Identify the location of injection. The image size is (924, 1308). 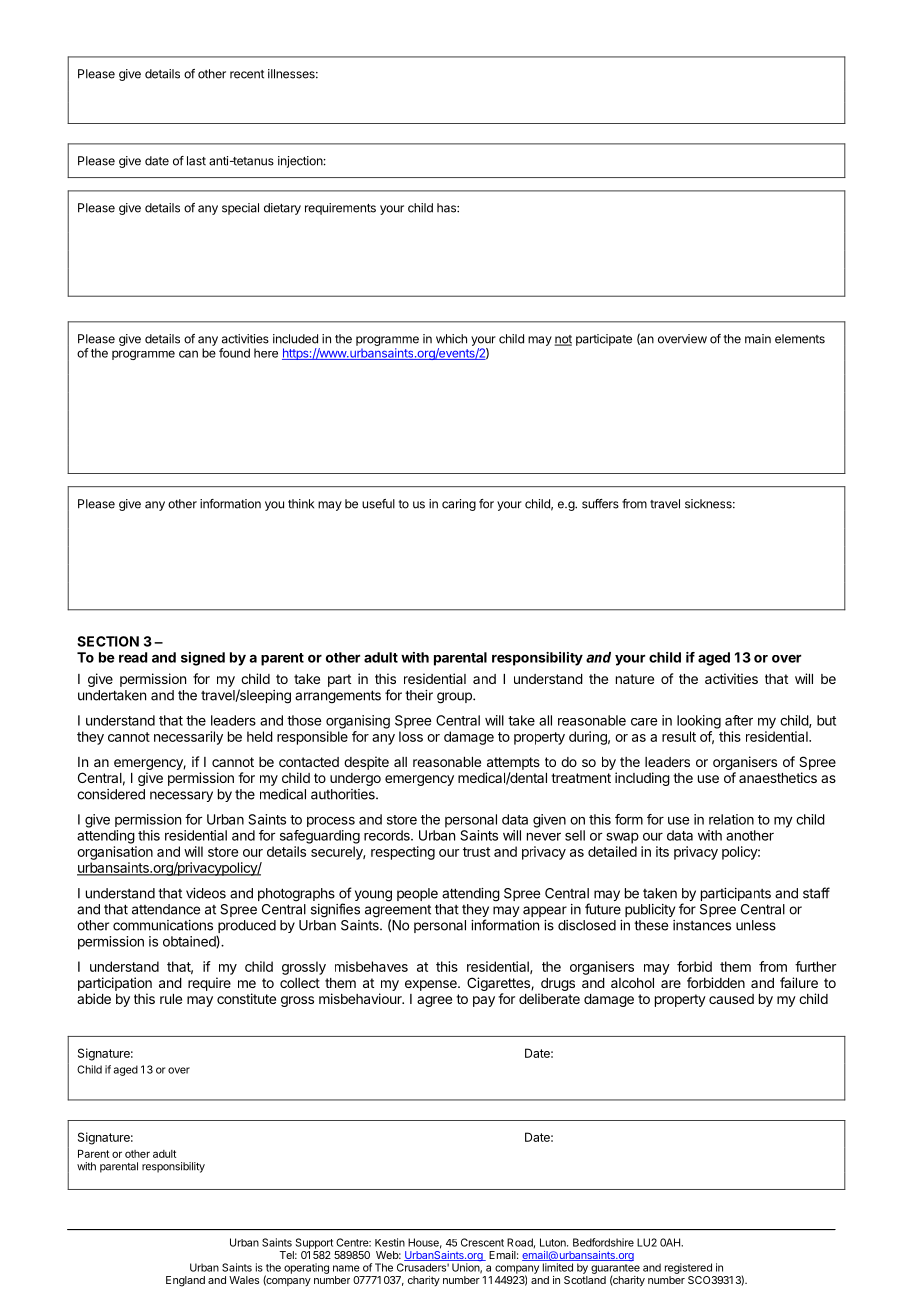
(300, 162).
